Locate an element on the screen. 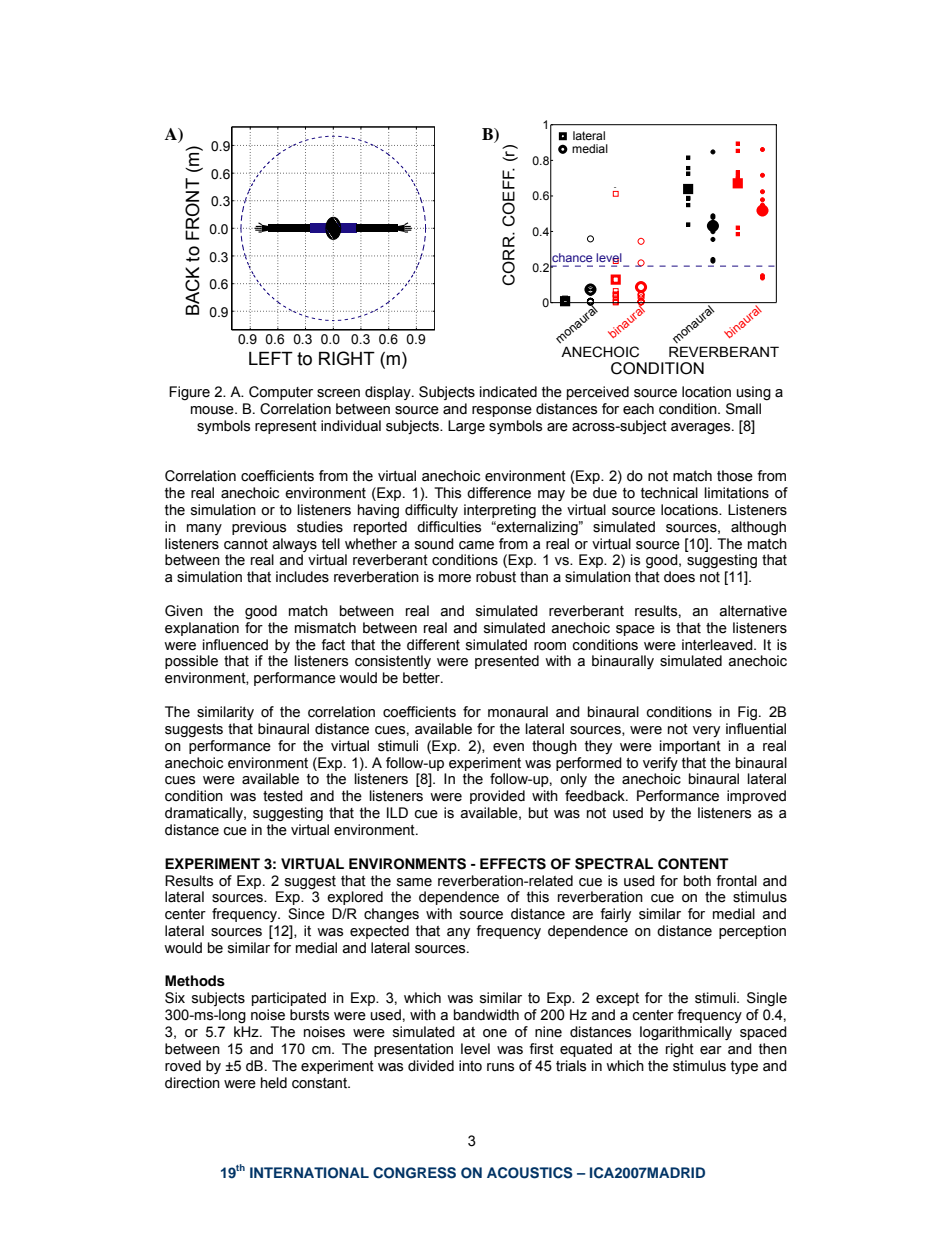  tested is located at coordinates (283, 796).
